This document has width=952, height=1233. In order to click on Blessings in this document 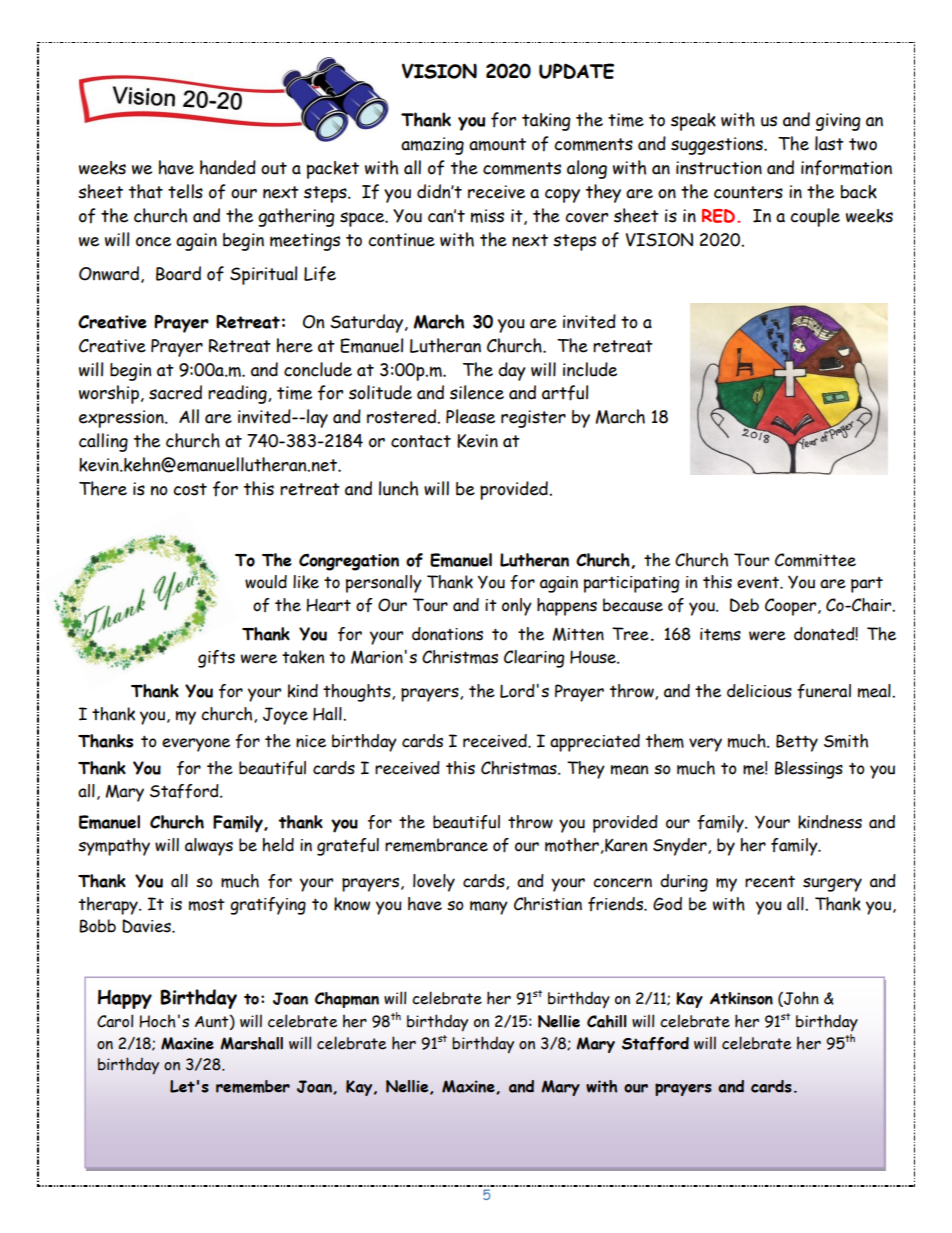, I will do `click(809, 770)`.
